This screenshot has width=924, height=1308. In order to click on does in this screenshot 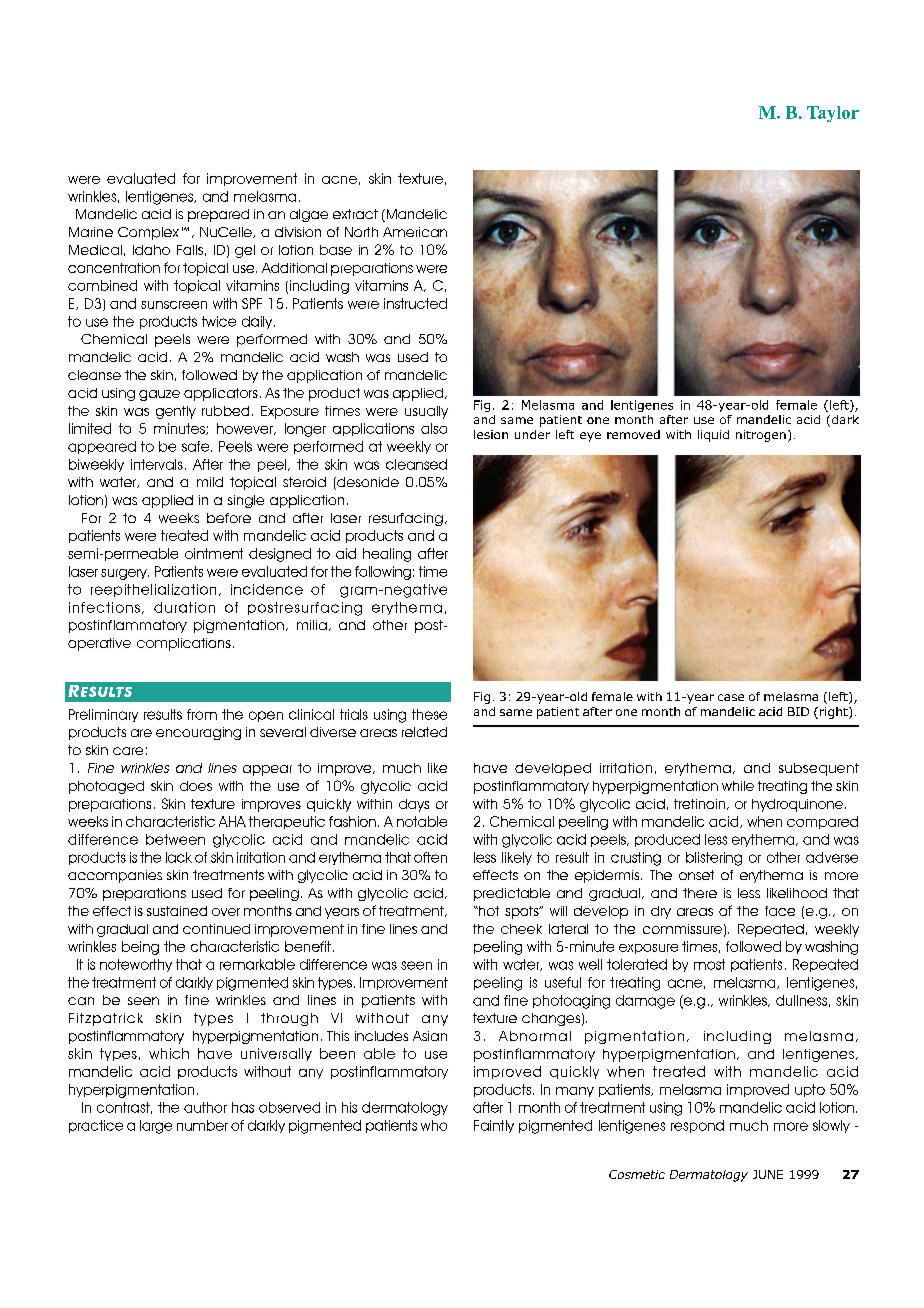, I will do `click(196, 786)`.
